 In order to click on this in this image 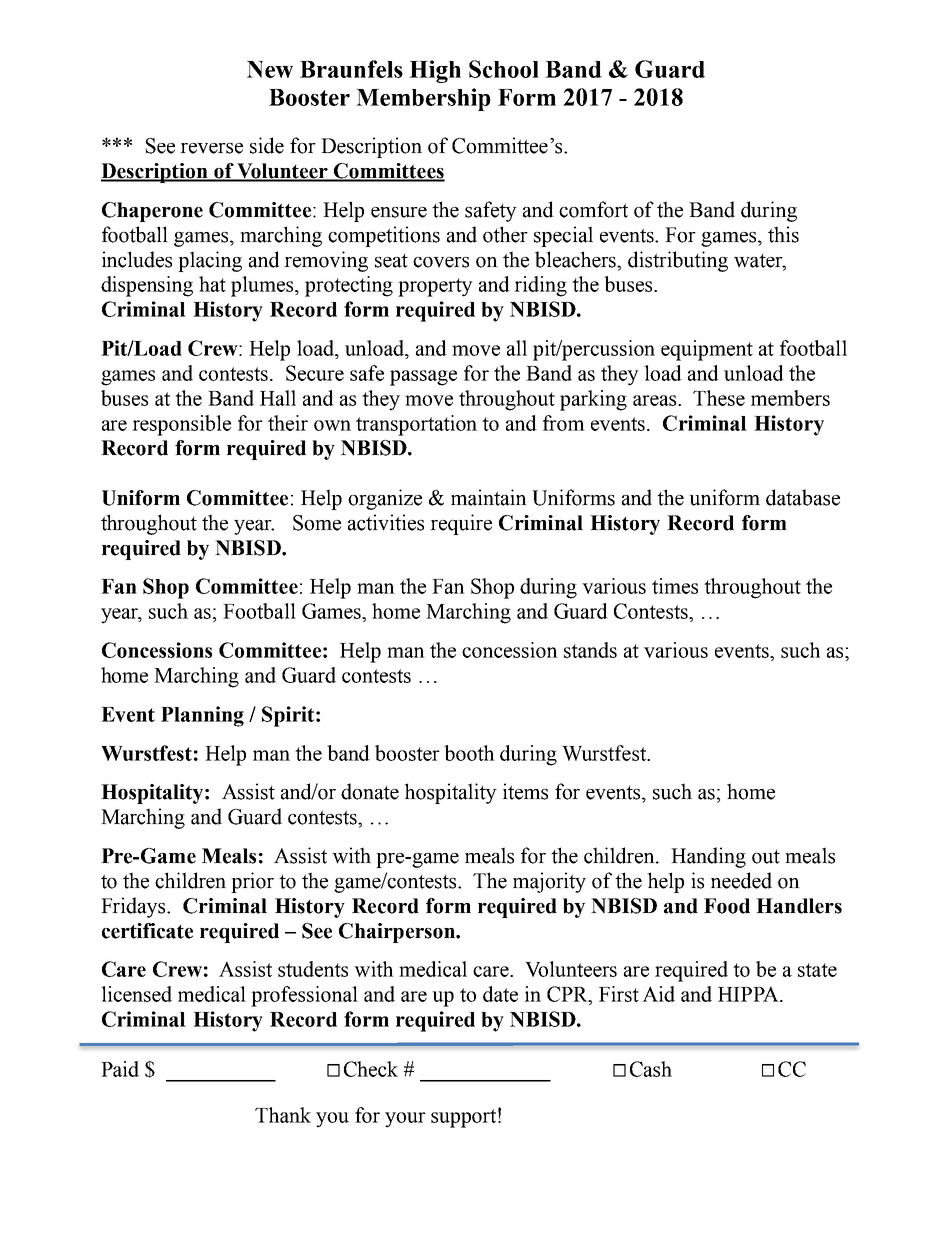, I will do `click(783, 234)`.
